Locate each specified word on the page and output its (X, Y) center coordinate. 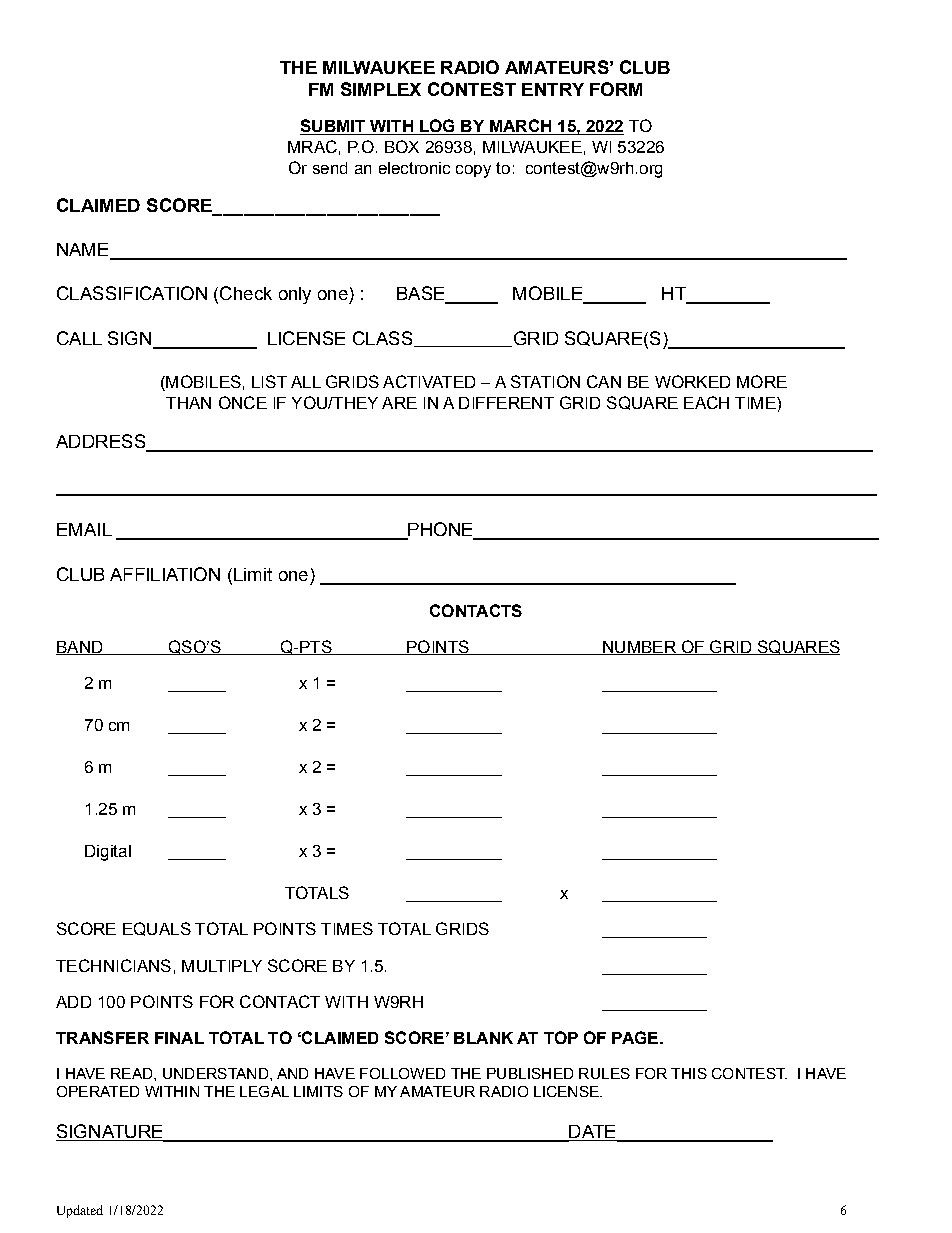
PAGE (635, 1037)
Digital (108, 853)
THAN (188, 403)
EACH (706, 402)
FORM (616, 89)
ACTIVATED (429, 381)
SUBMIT (334, 127)
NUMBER (639, 648)
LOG (437, 127)
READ (133, 1073)
